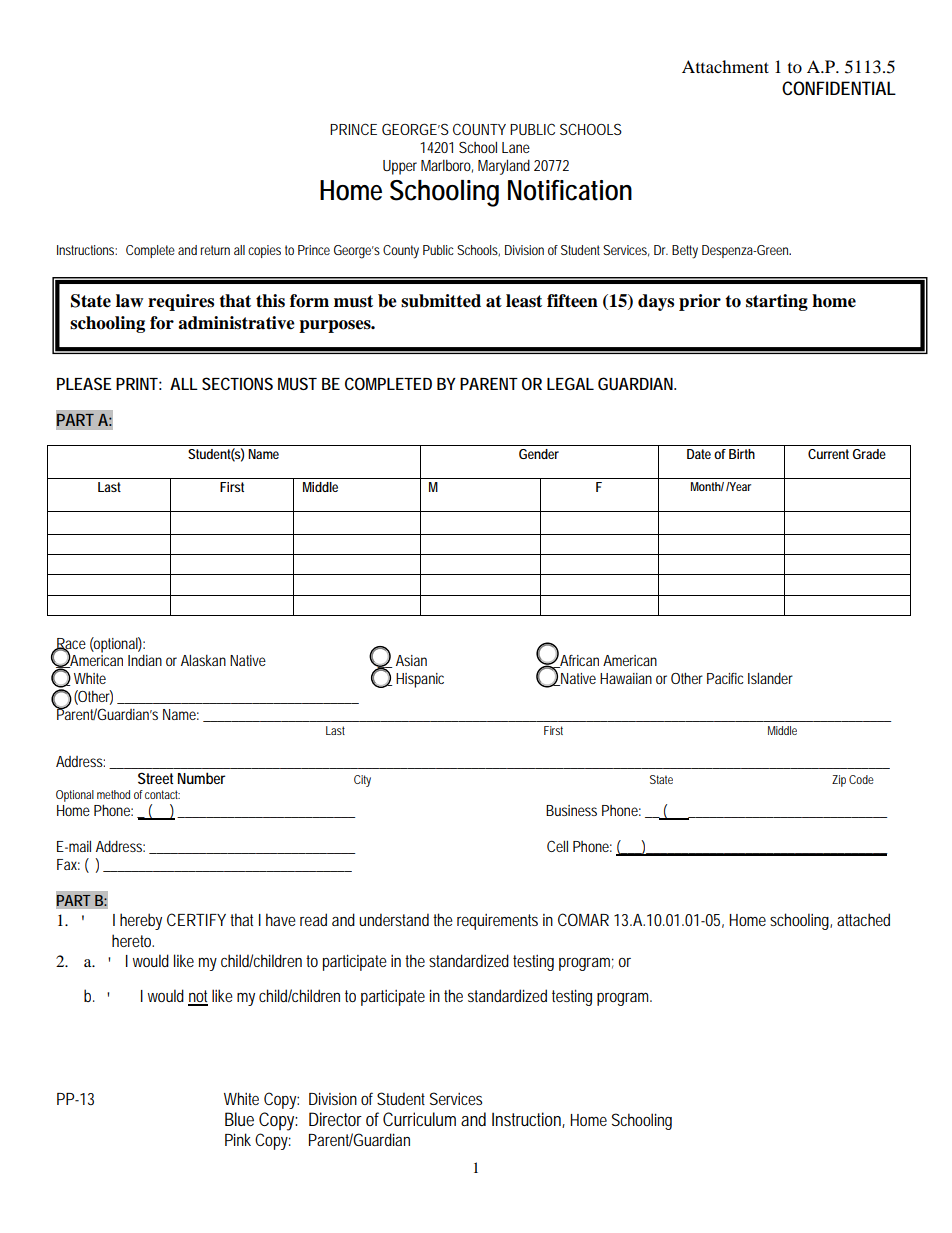 The width and height of the image is (952, 1233). Describe the element at coordinates (362, 781) in the image. I see `City` at that location.
